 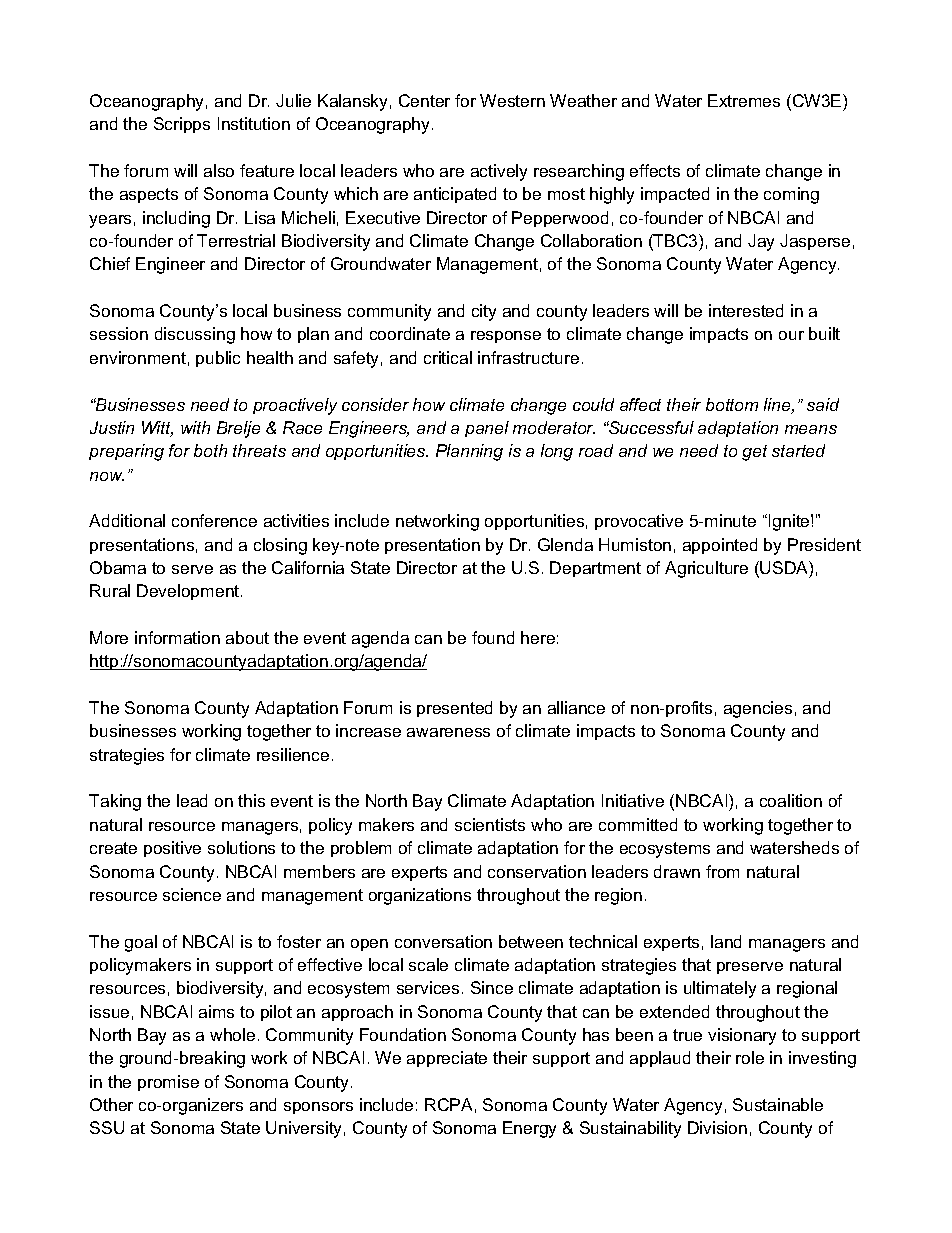 I want to click on from, so click(x=722, y=871).
